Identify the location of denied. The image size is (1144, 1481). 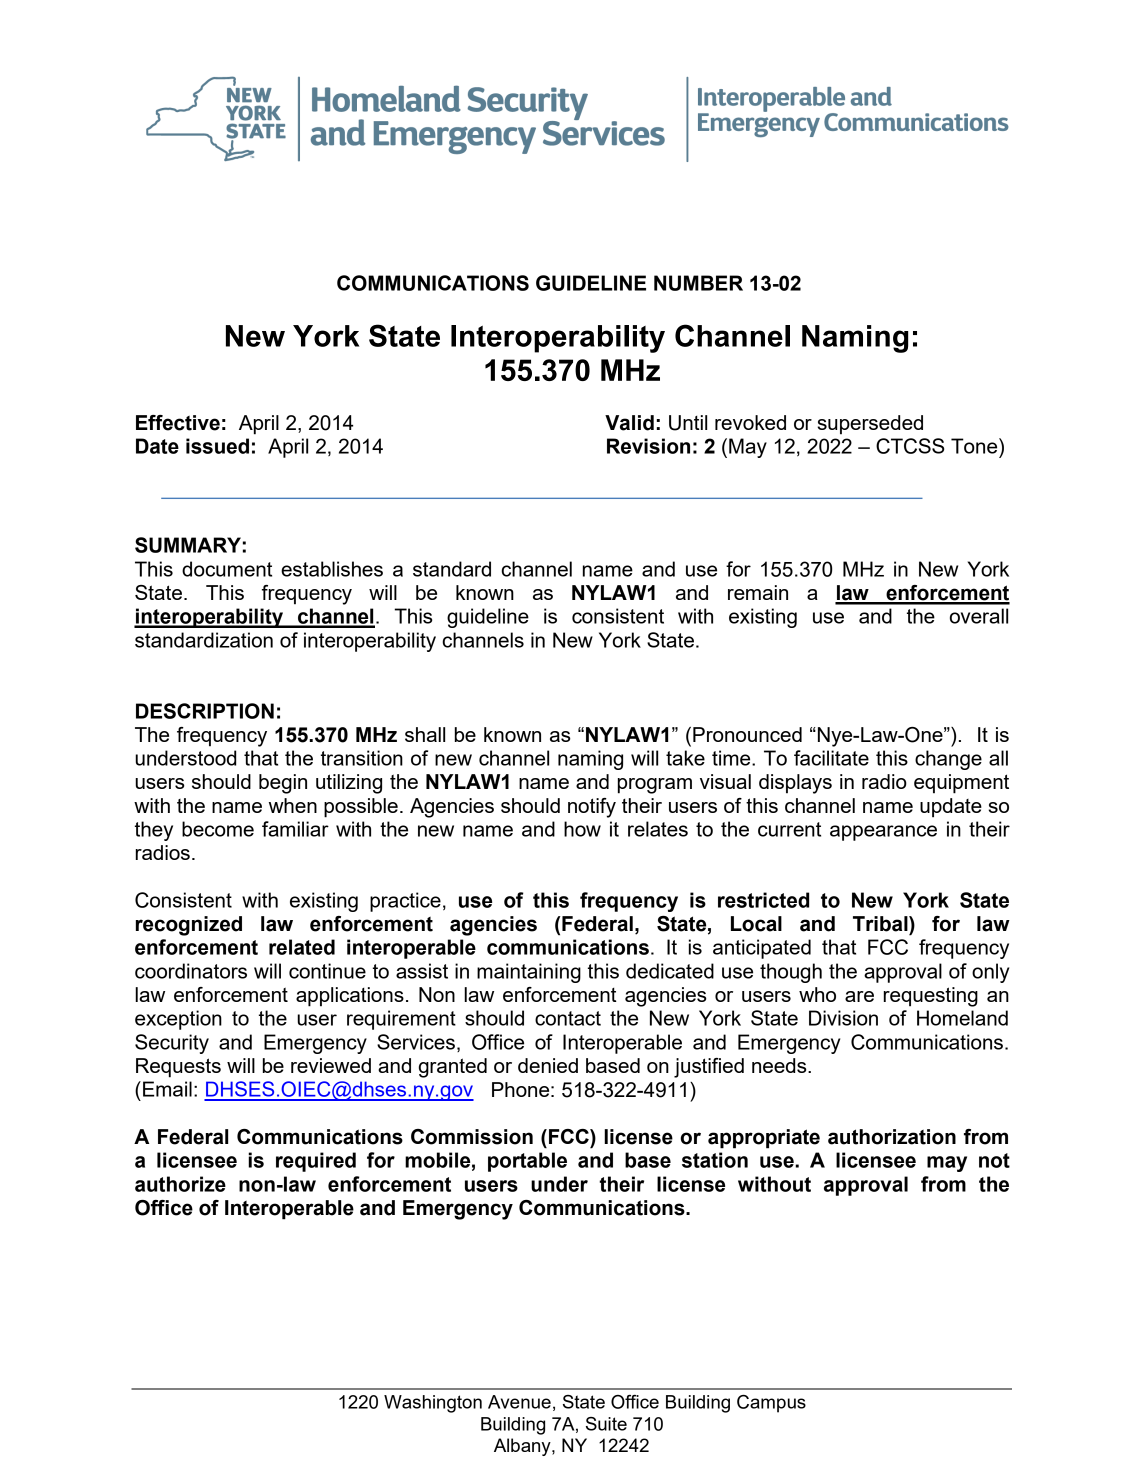
(548, 1065).
